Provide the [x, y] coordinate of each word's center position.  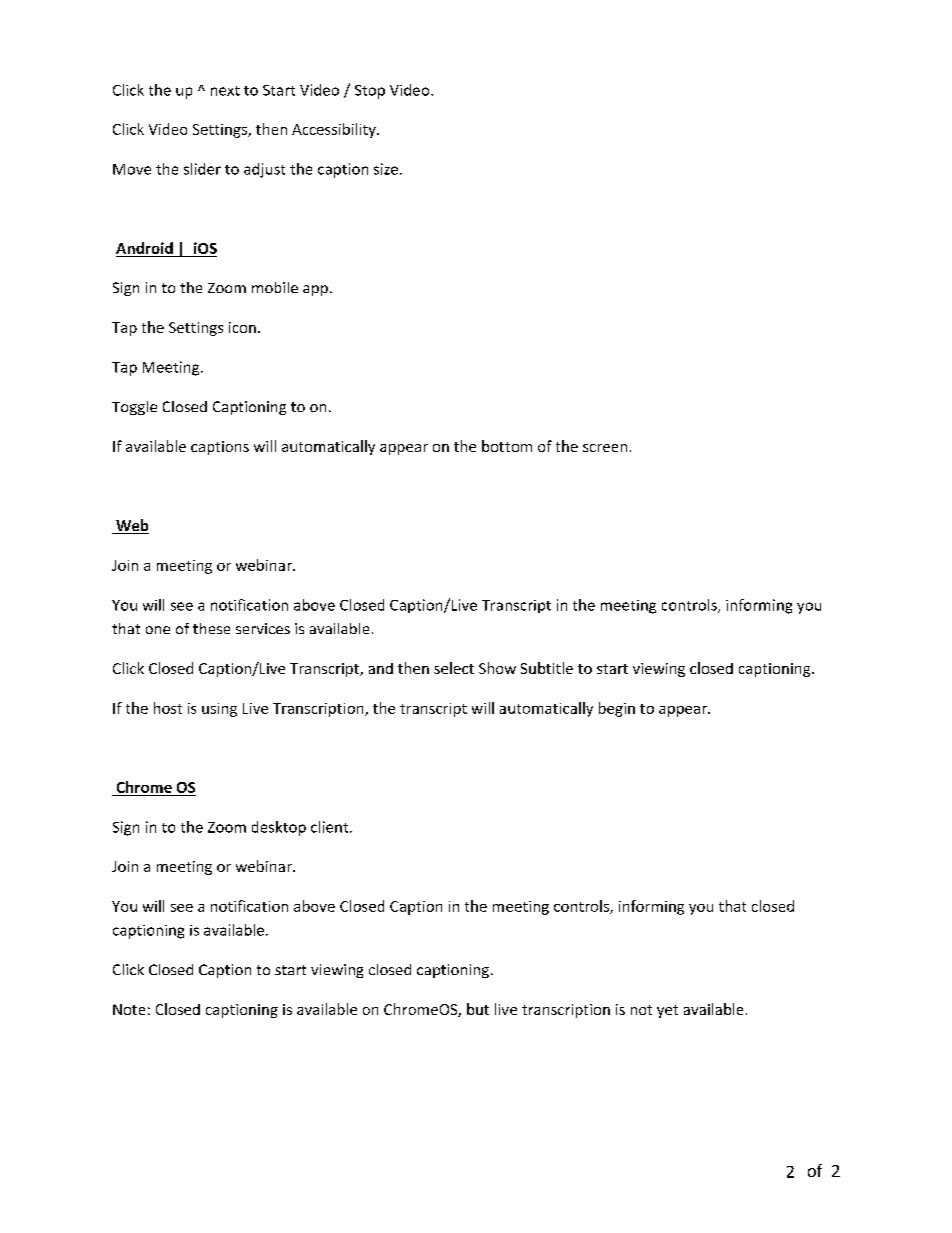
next [225, 91]
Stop [370, 92]
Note [129, 1009]
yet [667, 1011]
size [387, 169]
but [478, 1009]
